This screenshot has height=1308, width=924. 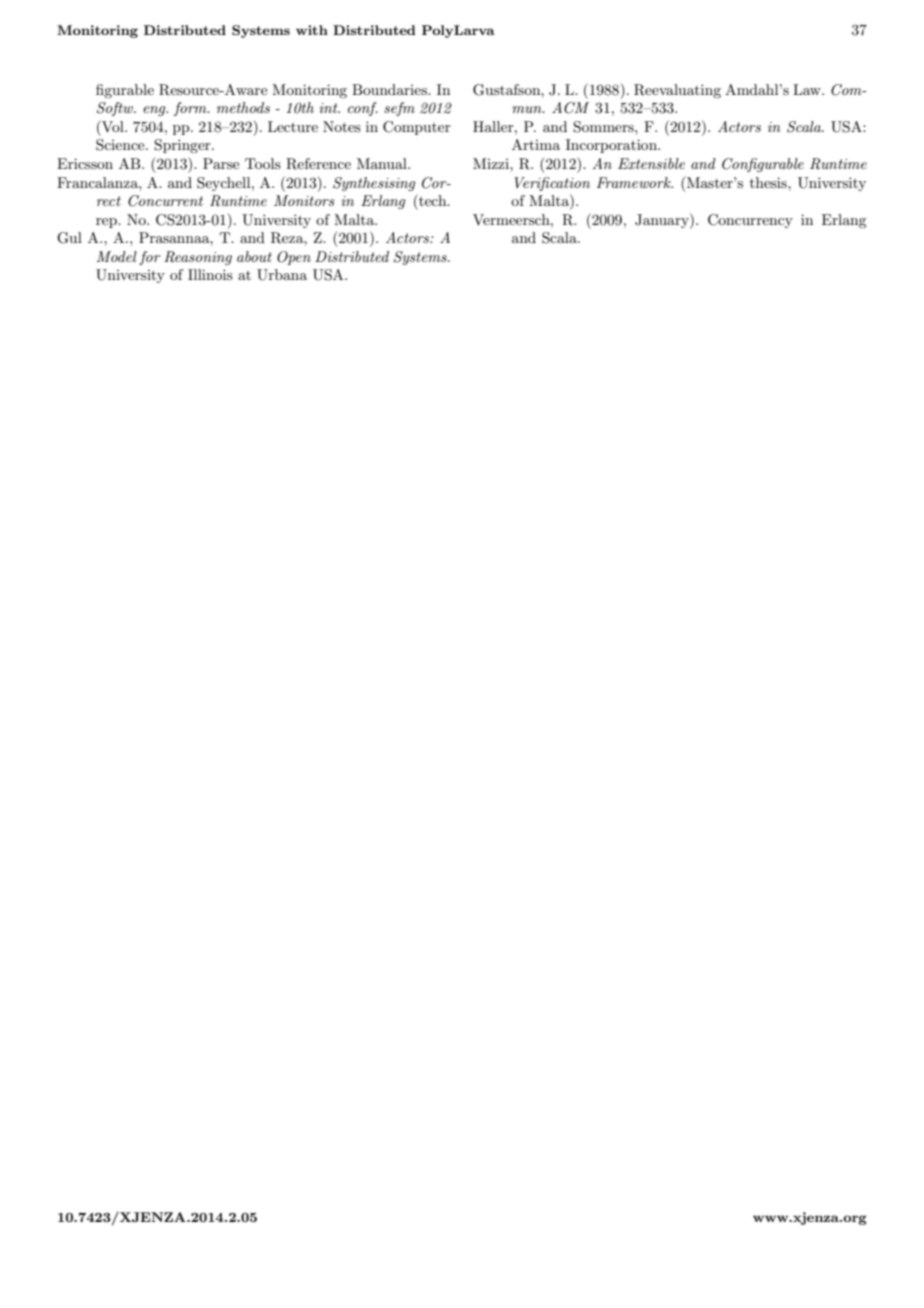 What do you see at coordinates (304, 200) in the screenshot?
I see `Monitors` at bounding box center [304, 200].
